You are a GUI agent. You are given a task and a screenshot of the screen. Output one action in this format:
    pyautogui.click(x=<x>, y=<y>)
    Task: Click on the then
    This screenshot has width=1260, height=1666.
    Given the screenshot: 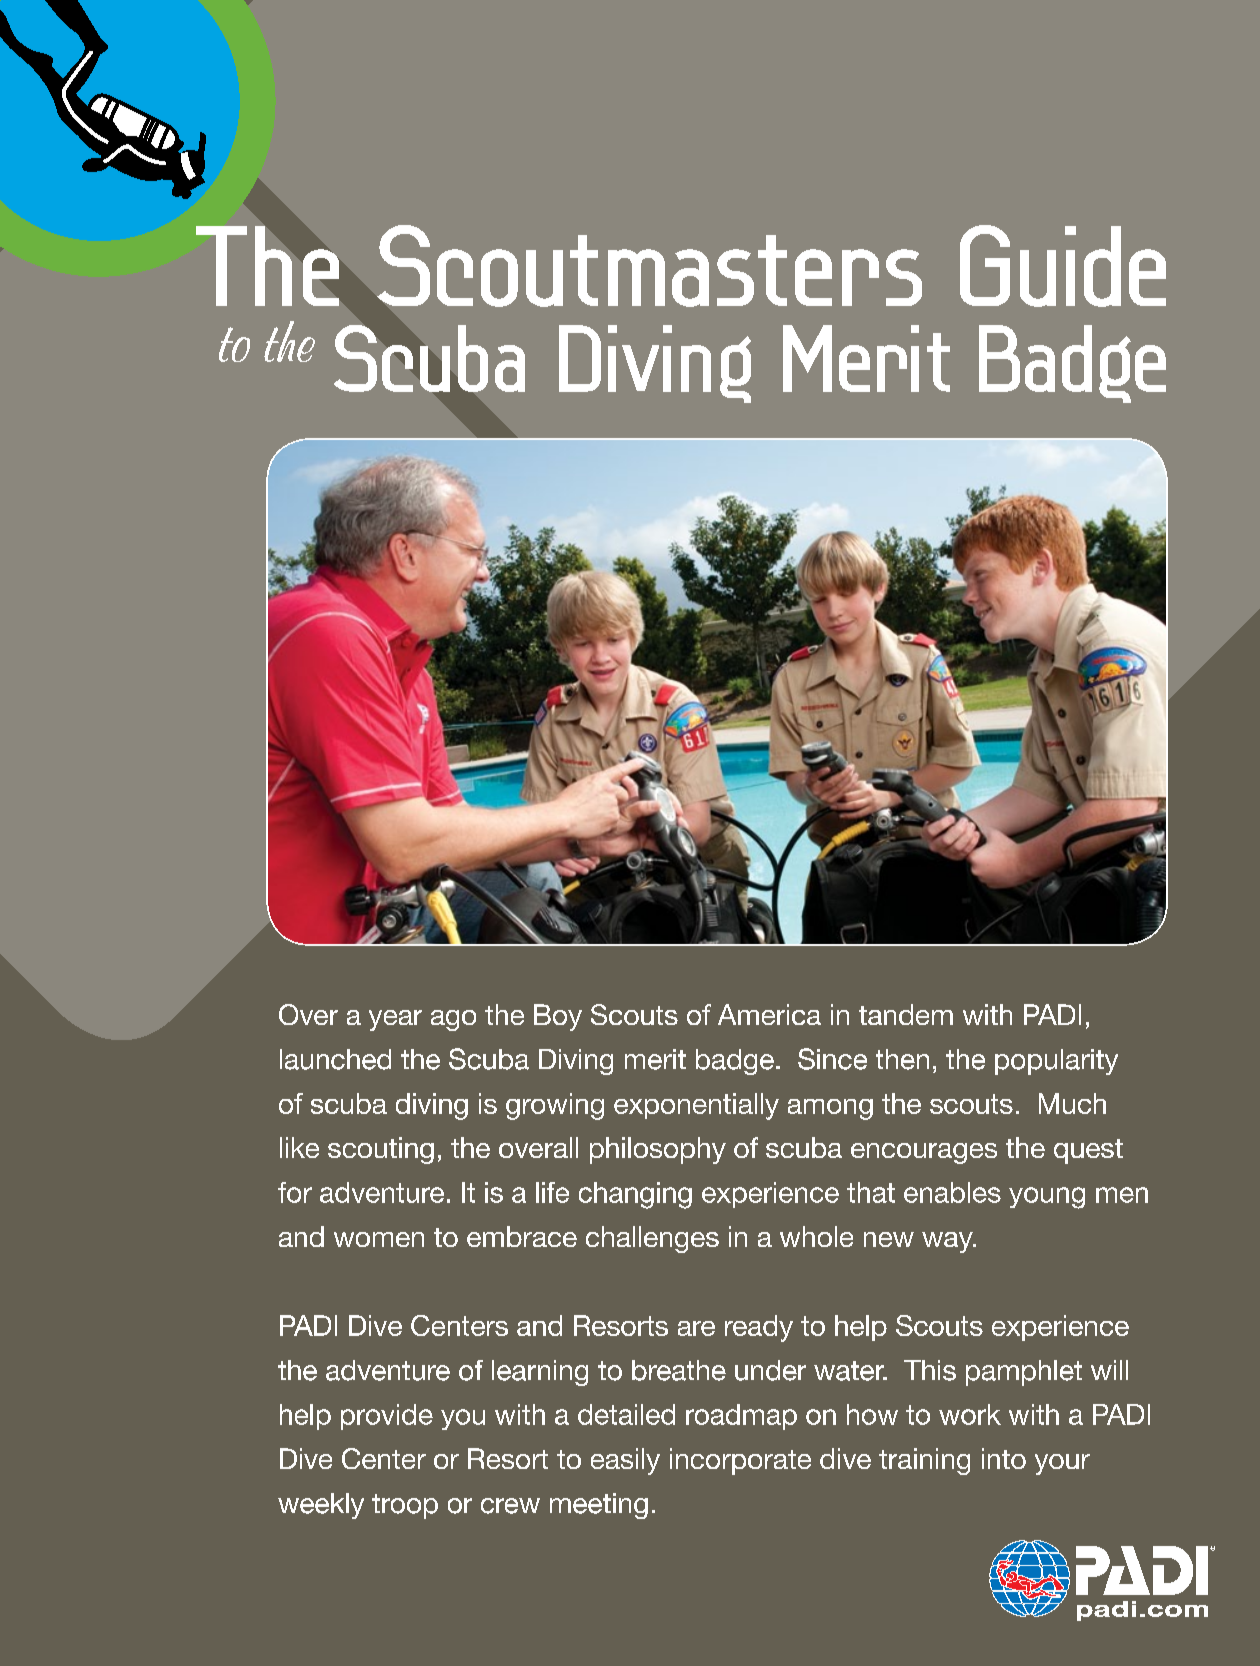 What is the action you would take?
    pyautogui.click(x=902, y=1059)
